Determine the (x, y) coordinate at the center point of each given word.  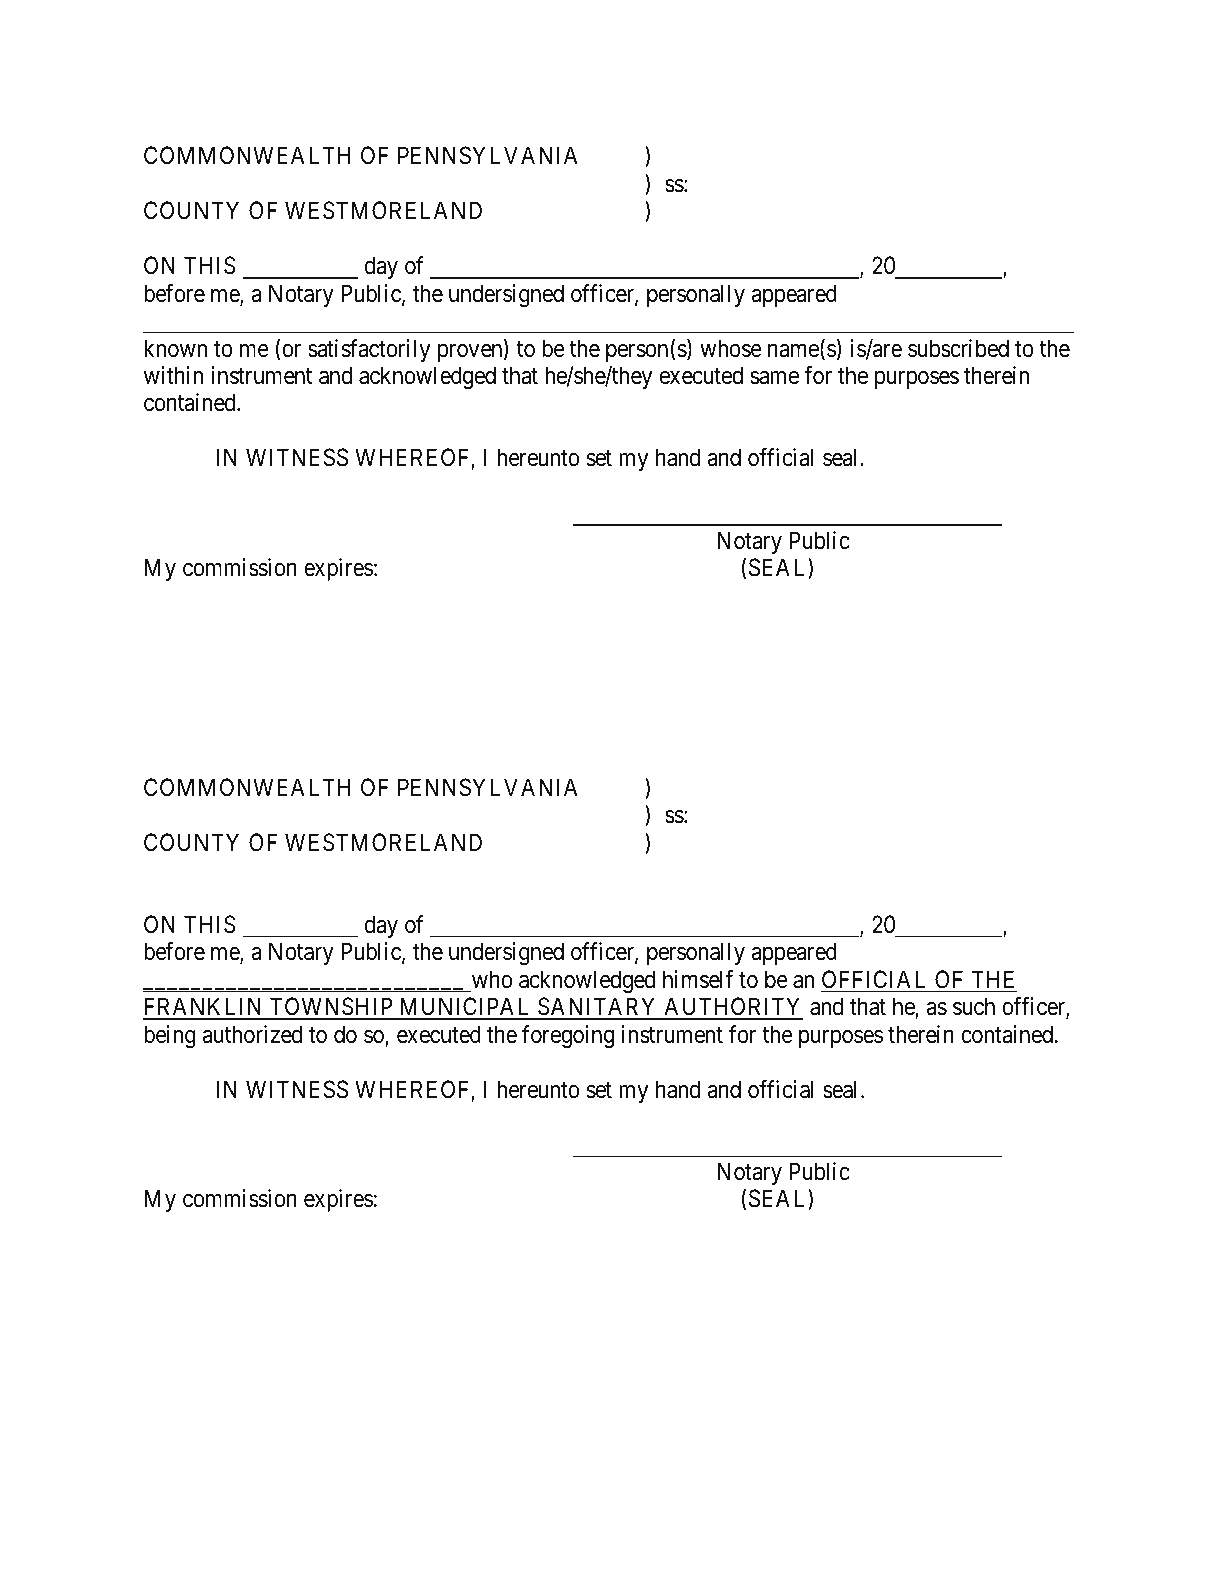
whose (731, 348)
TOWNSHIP (331, 1008)
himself (698, 979)
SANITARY (598, 1008)
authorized (252, 1034)
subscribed (958, 348)
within (173, 375)
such (974, 1006)
